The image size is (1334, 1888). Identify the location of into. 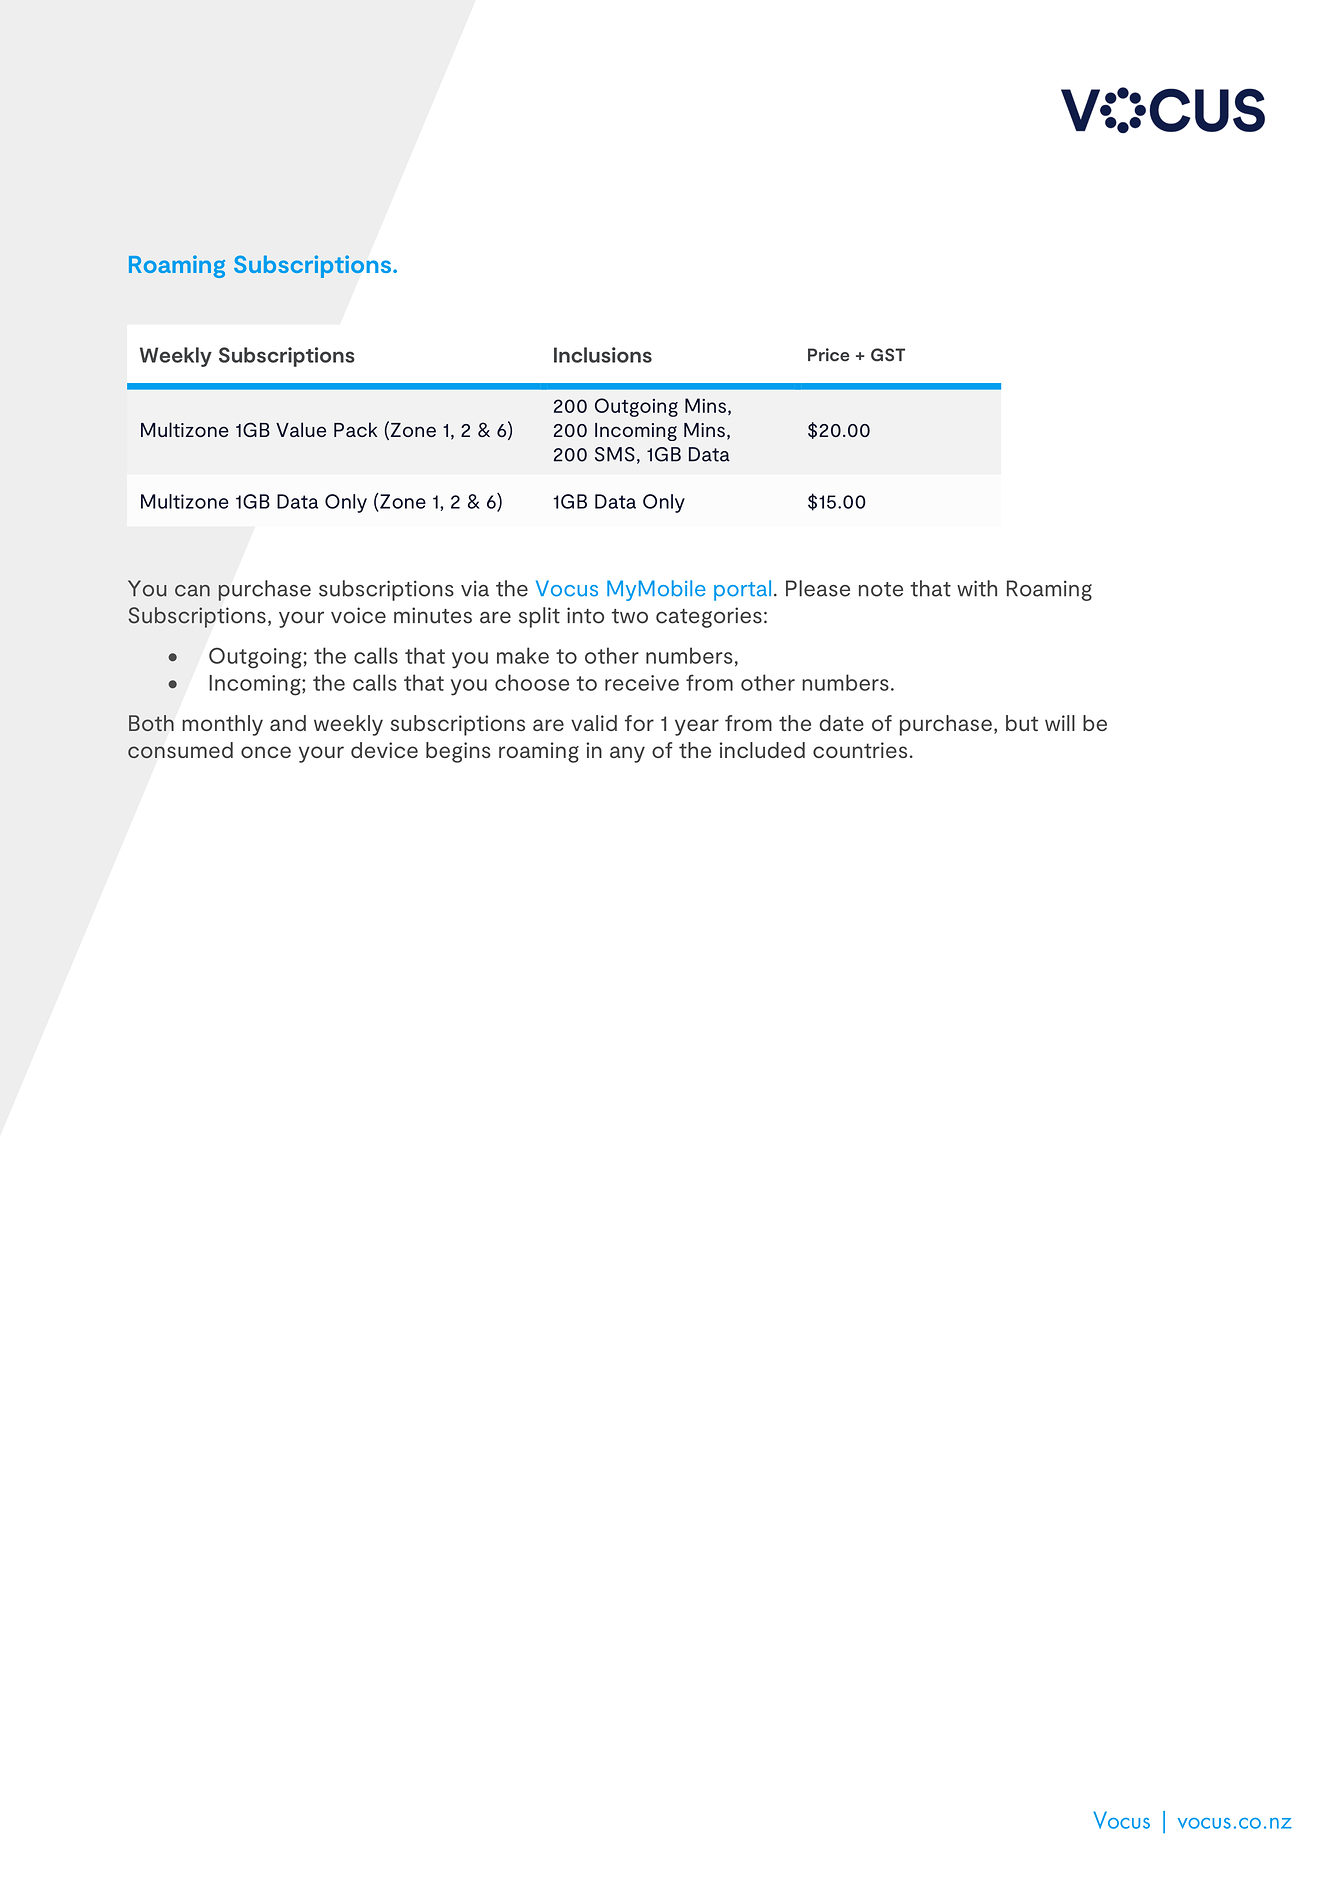
(585, 615).
